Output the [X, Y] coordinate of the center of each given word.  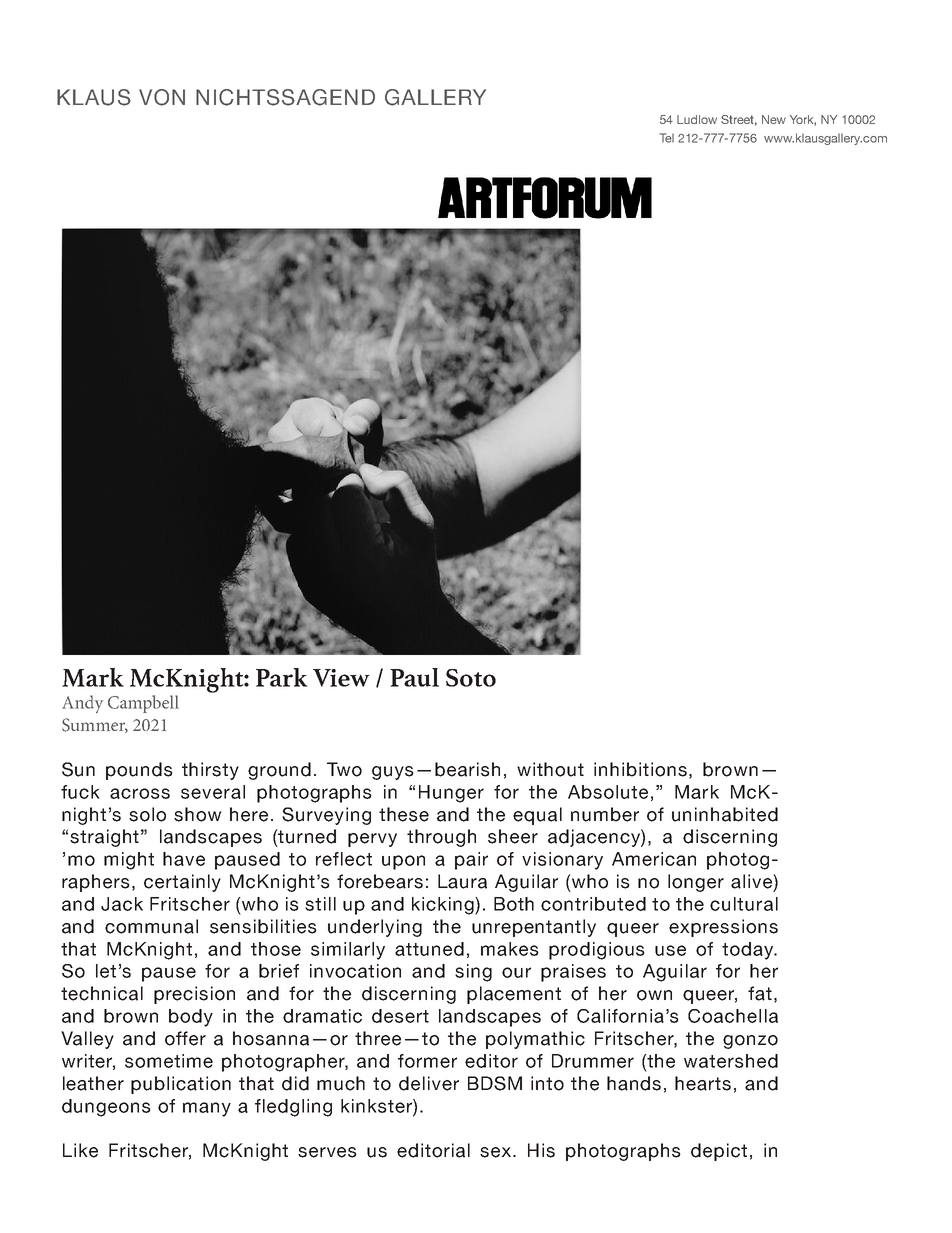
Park [282, 677]
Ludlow [697, 119]
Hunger [451, 794]
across [140, 793]
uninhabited [725, 814]
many [207, 1109]
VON [162, 97]
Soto [471, 678]
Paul [414, 677]
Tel [667, 138]
